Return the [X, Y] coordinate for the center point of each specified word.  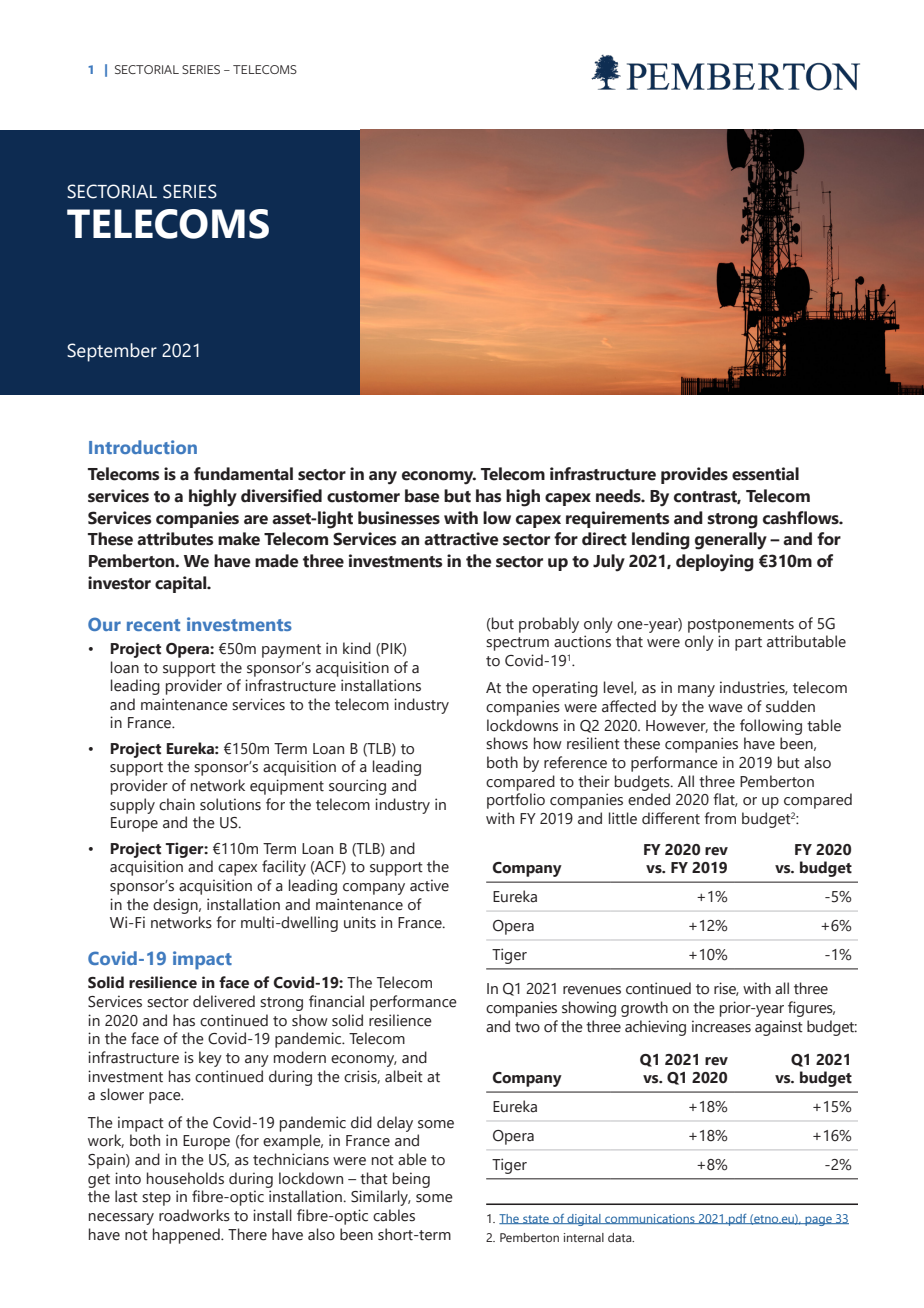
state [536, 1219]
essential [765, 474]
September [112, 352]
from [720, 818]
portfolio [516, 801]
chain [177, 804]
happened [187, 1236]
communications [650, 1219]
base [422, 496]
